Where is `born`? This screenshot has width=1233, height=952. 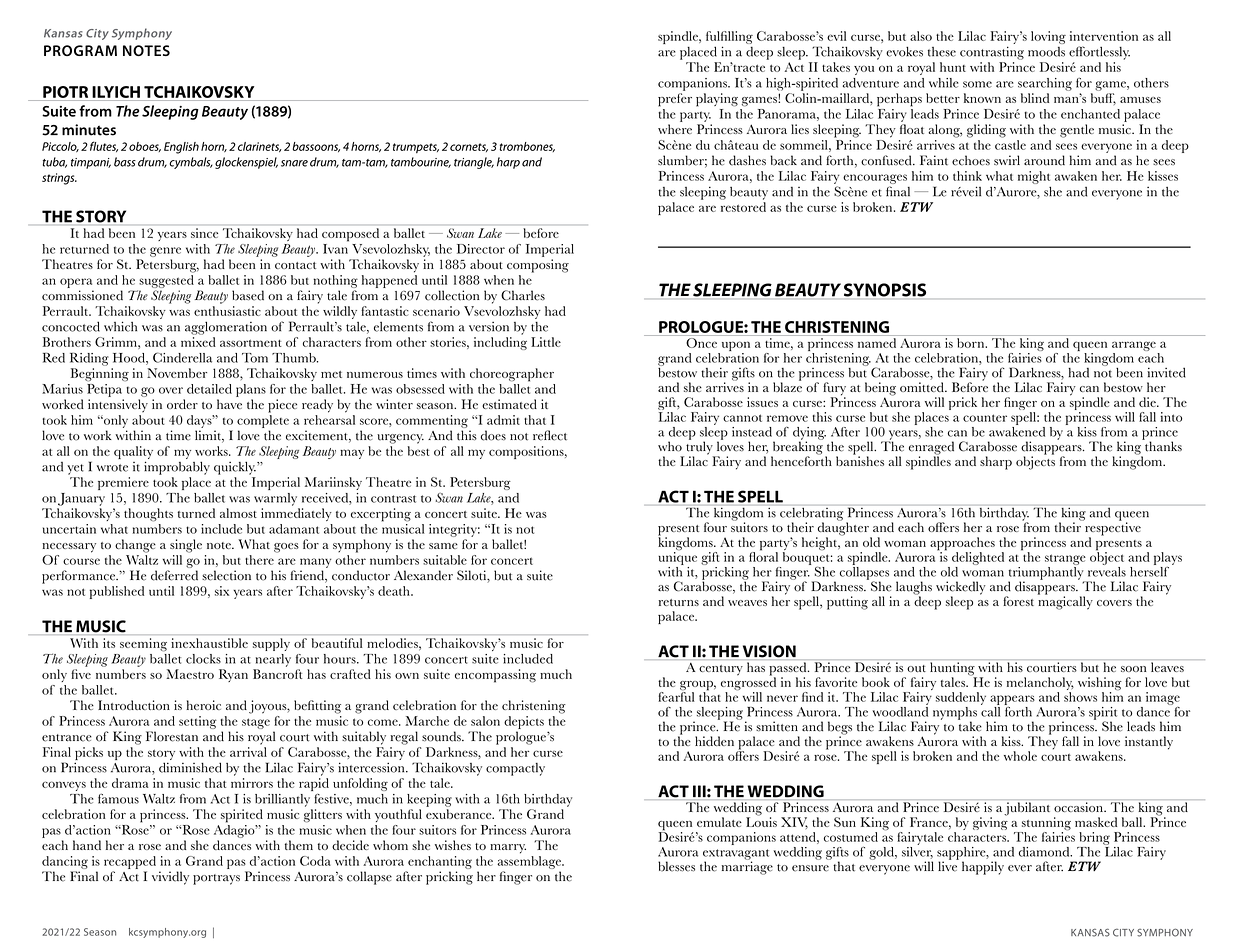 born is located at coordinates (972, 343).
